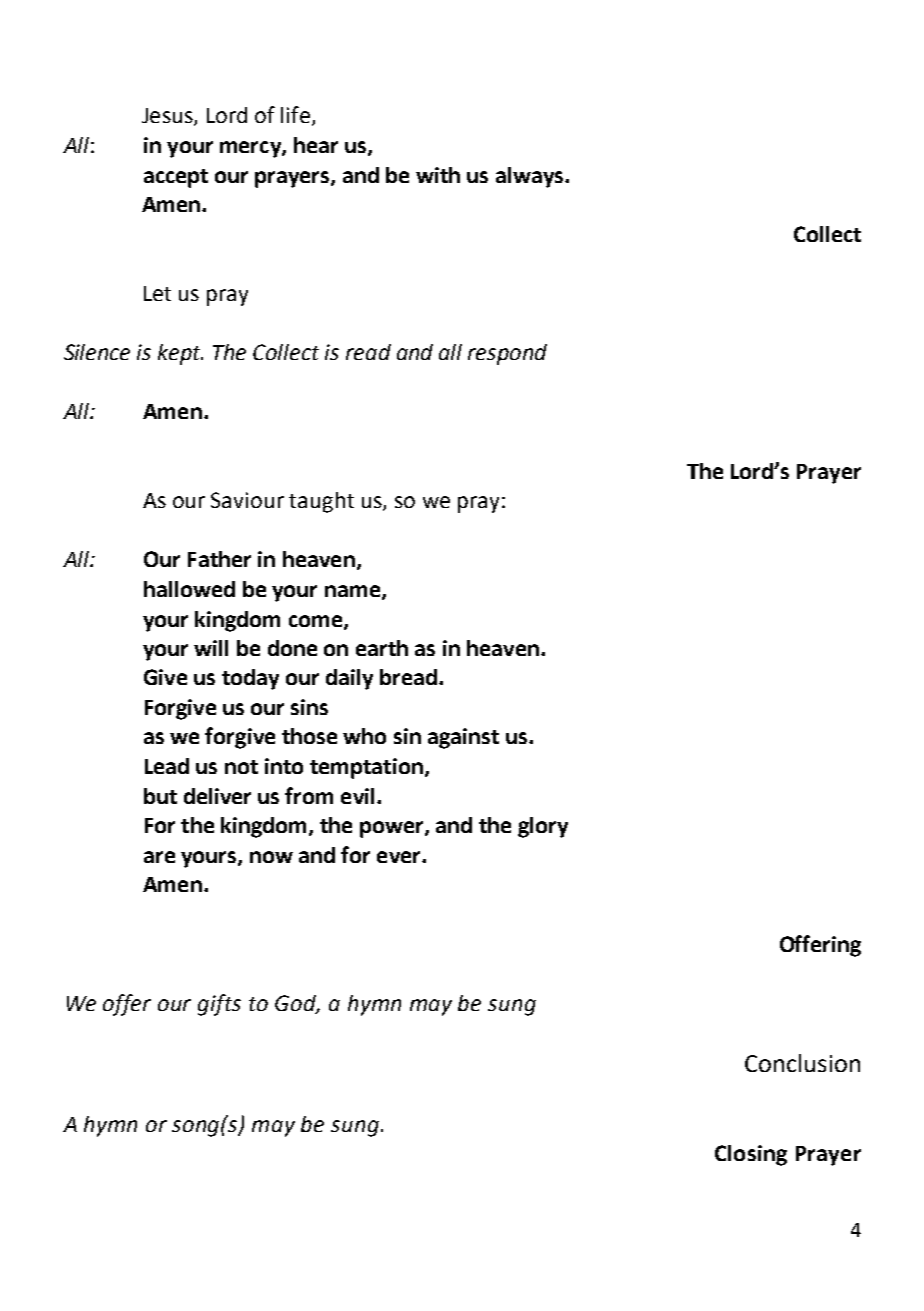  I want to click on earth, so click(382, 648).
